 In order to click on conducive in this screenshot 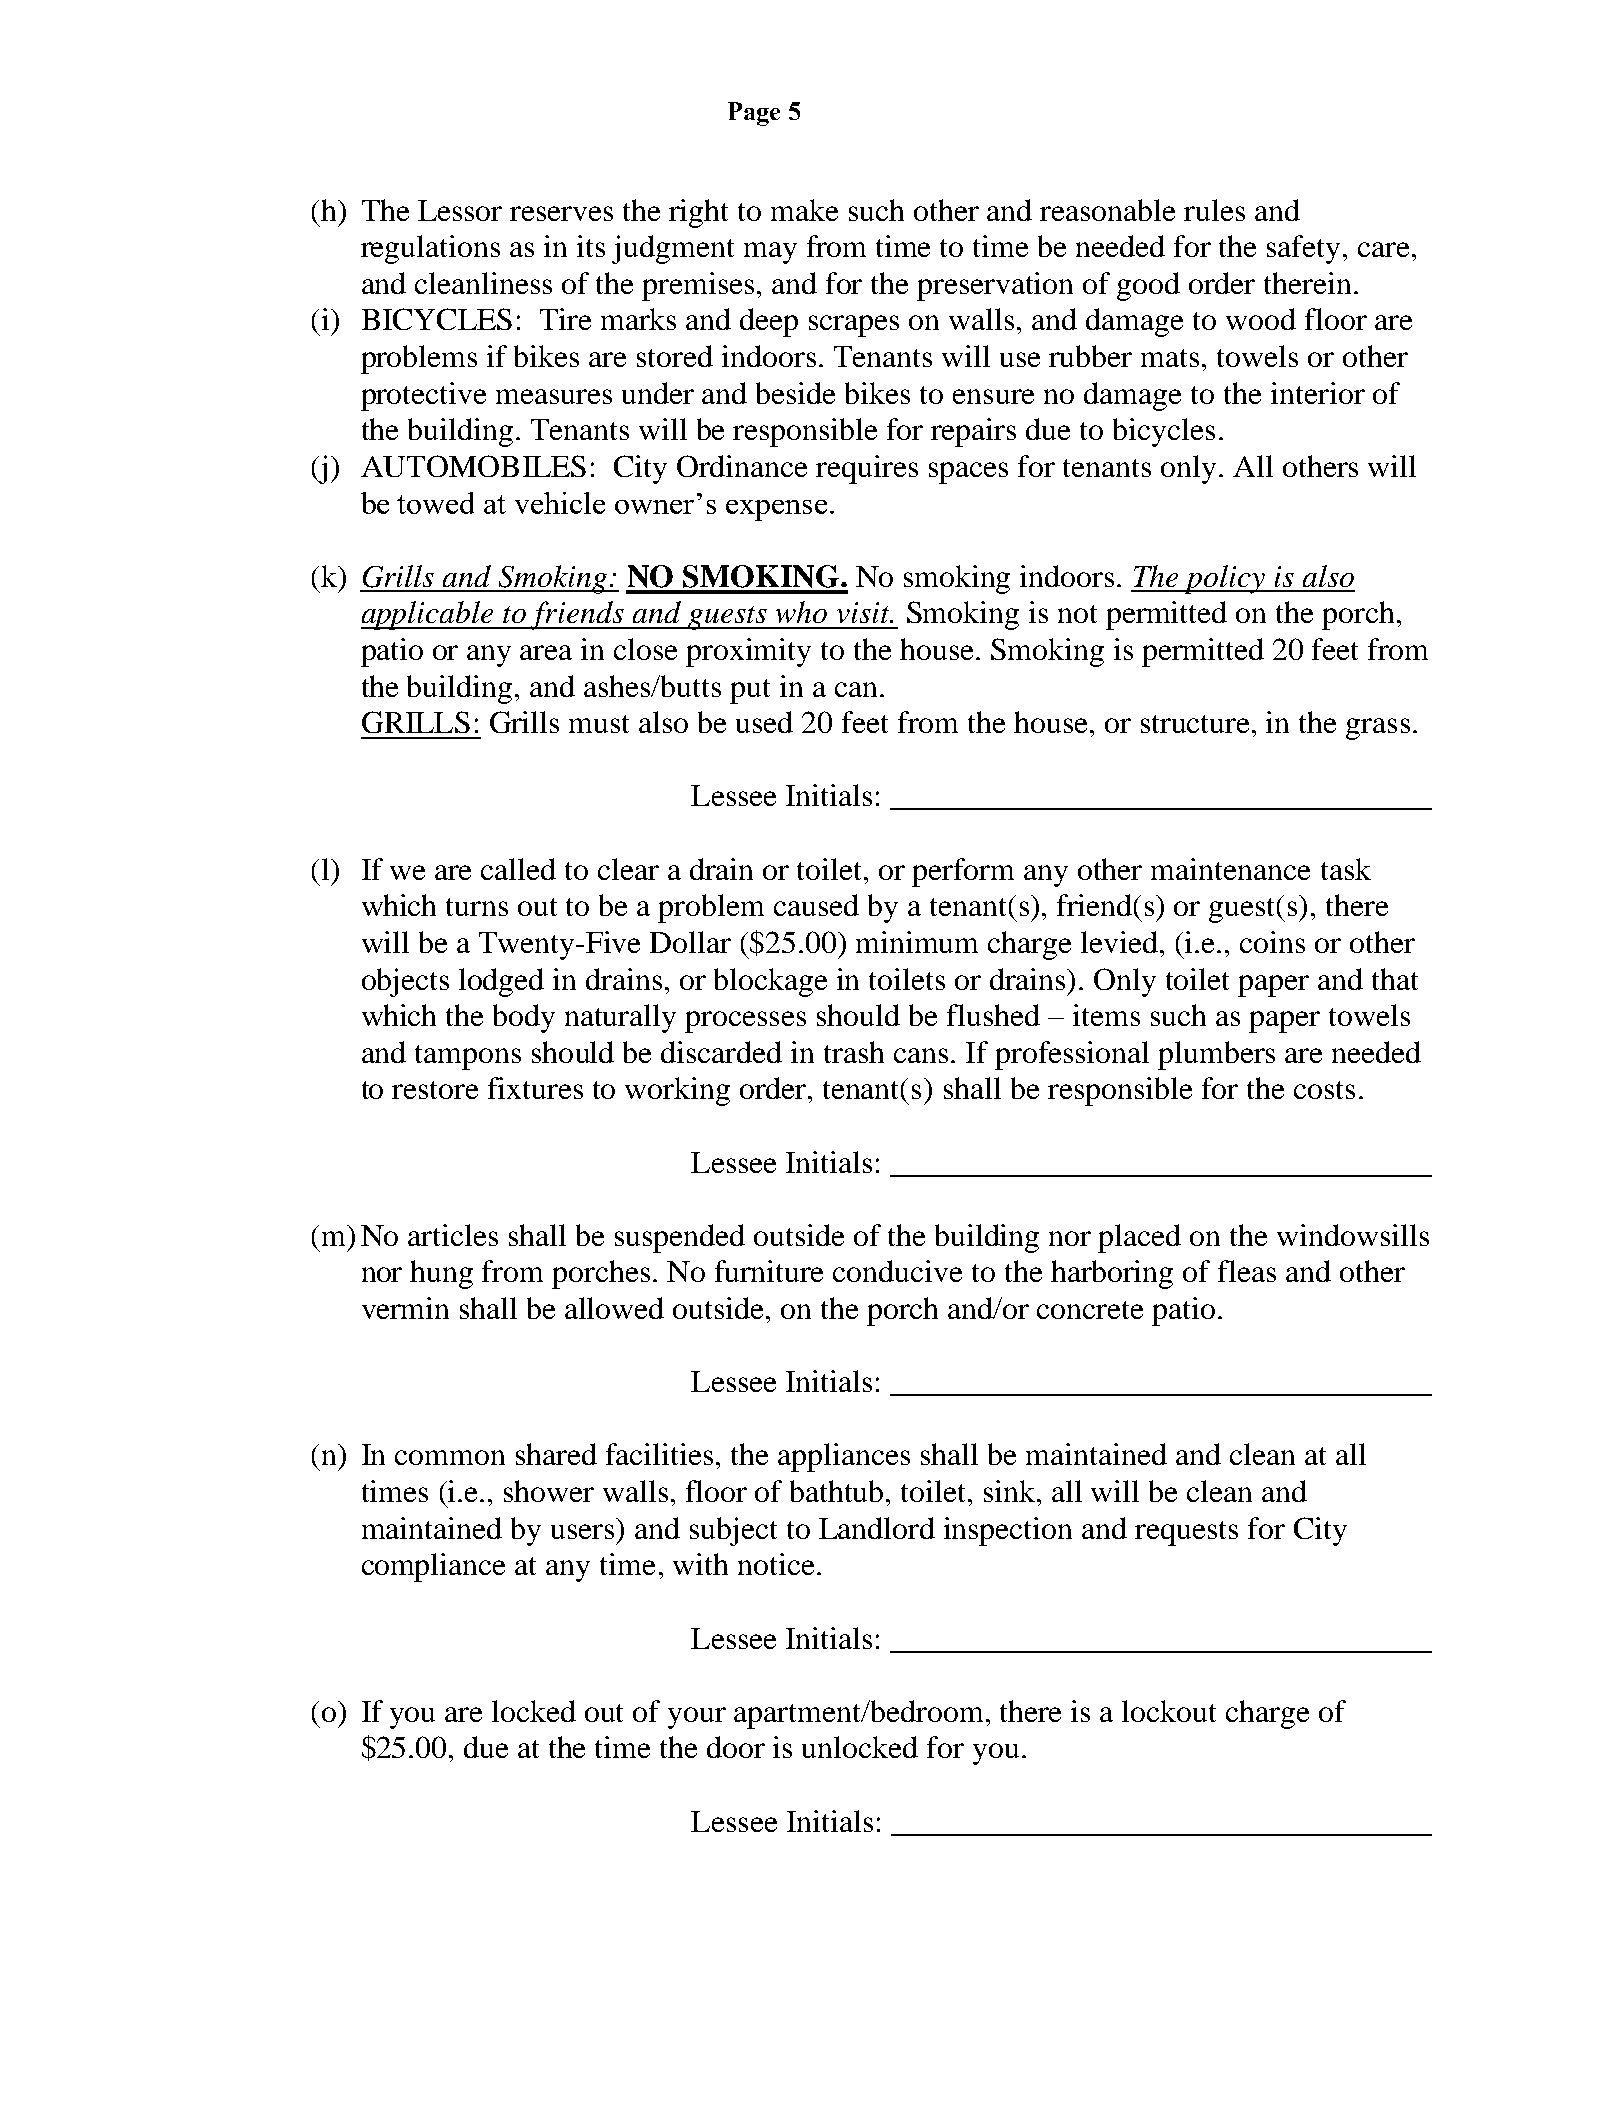, I will do `click(897, 1271)`.
